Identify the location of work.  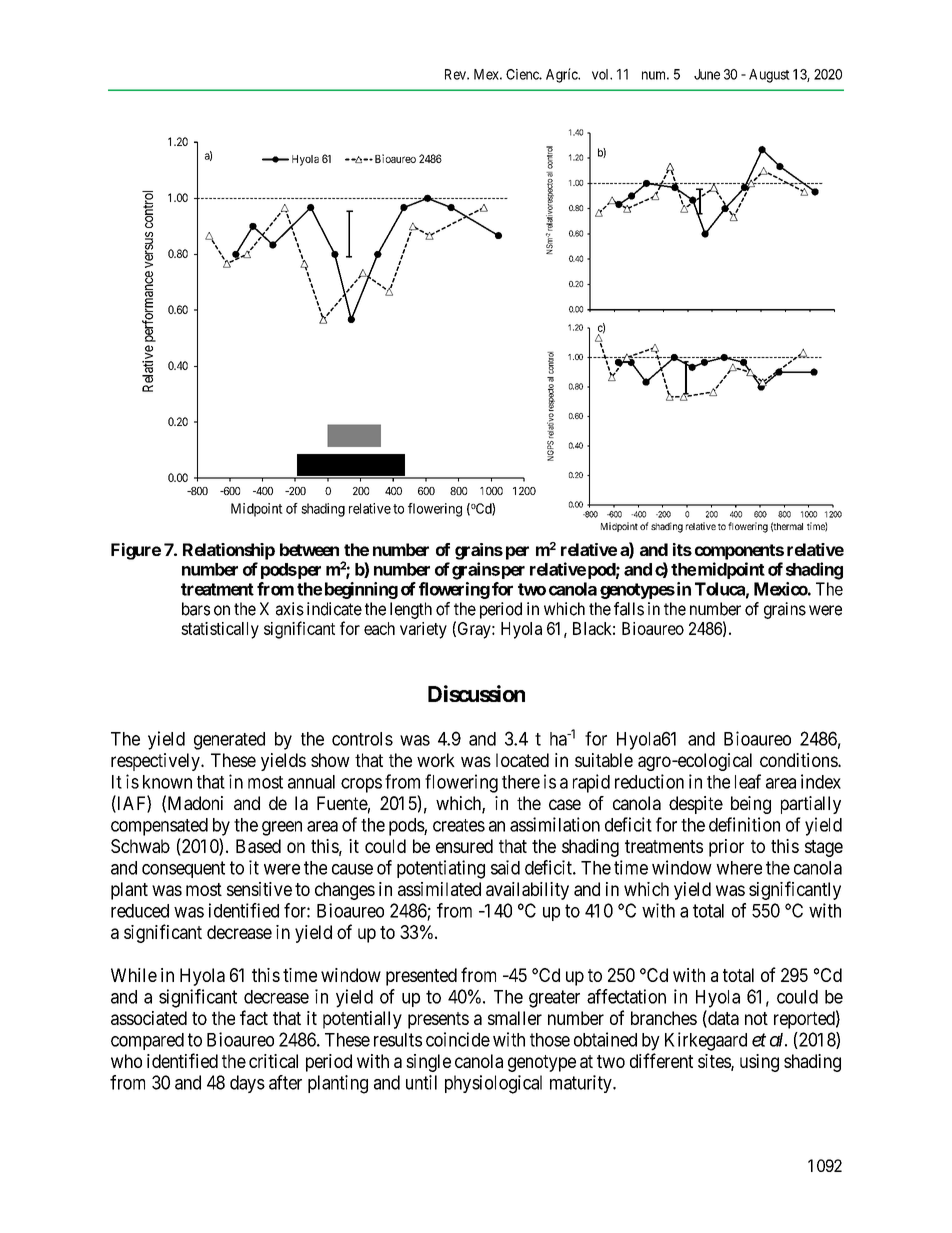
(436, 760).
